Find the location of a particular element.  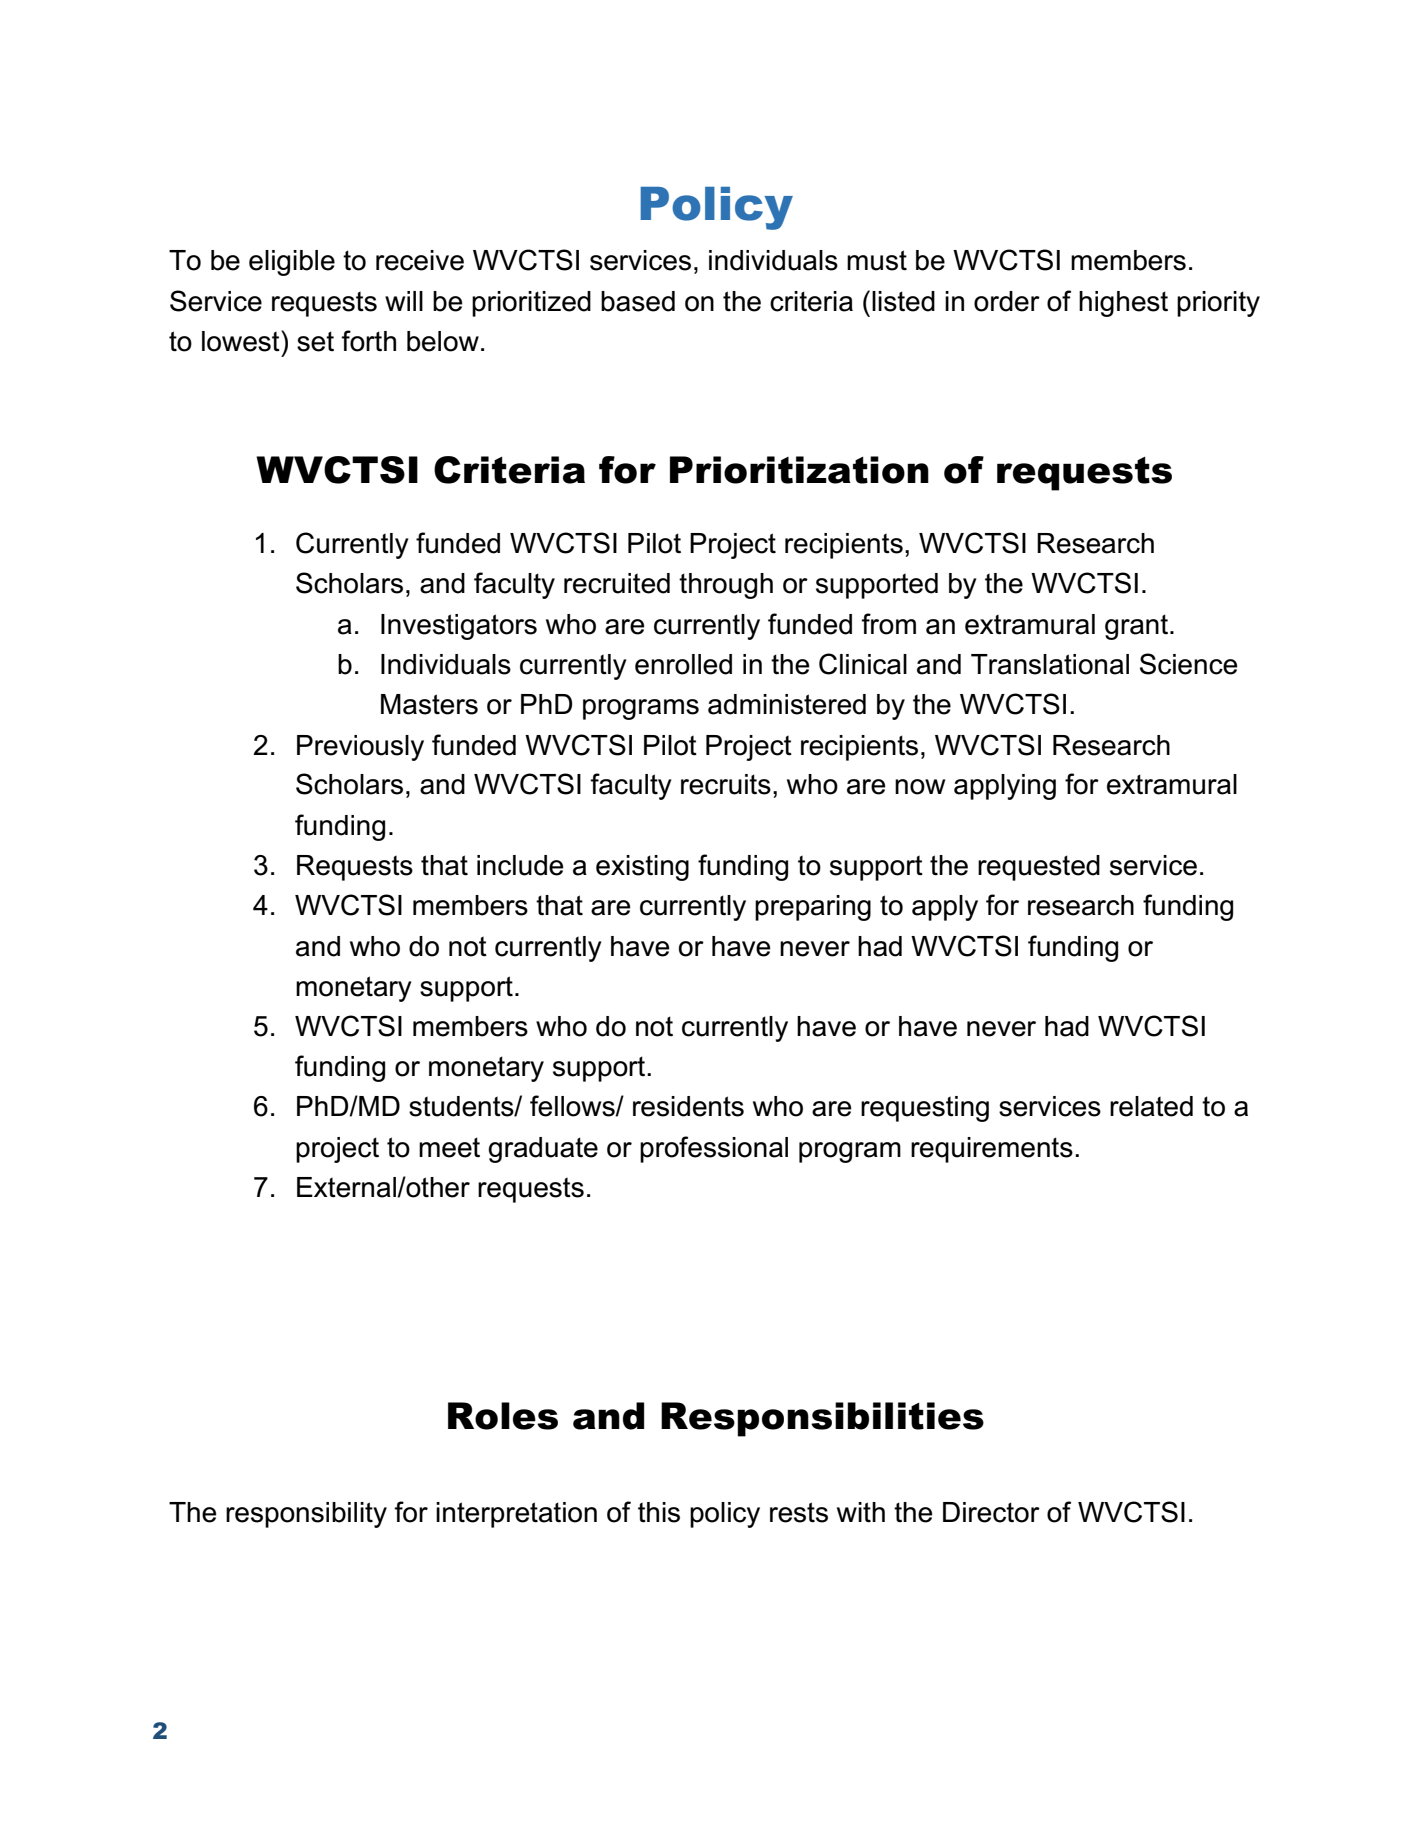

responsibility is located at coordinates (306, 1515).
